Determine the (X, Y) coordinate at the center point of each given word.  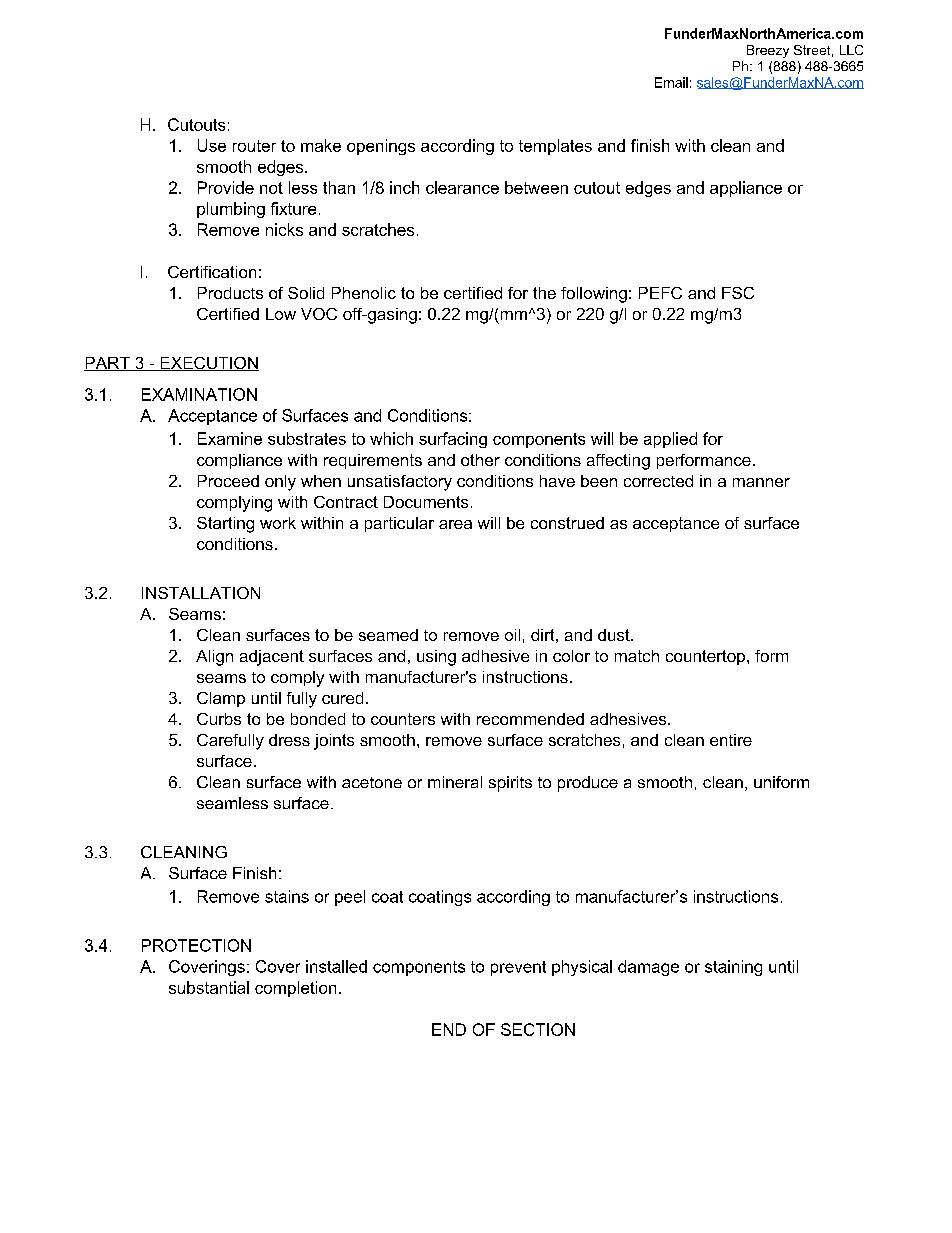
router (254, 146)
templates (555, 147)
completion (295, 989)
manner (761, 482)
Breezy (768, 51)
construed (567, 523)
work (278, 523)
